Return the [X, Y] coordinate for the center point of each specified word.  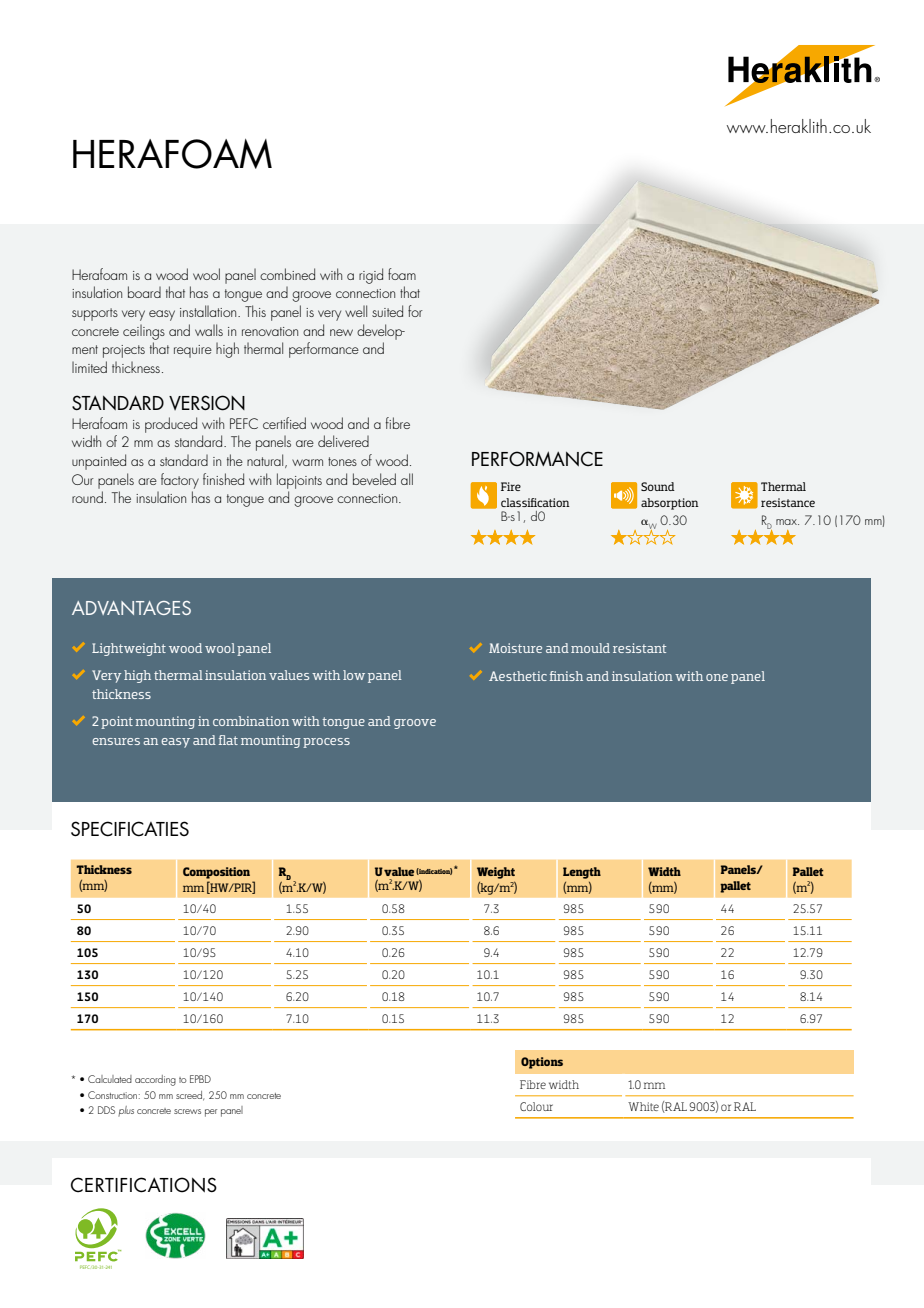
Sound [658, 486]
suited [387, 311]
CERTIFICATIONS [144, 1185]
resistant [639, 648]
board [144, 292]
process [326, 743]
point [117, 722]
